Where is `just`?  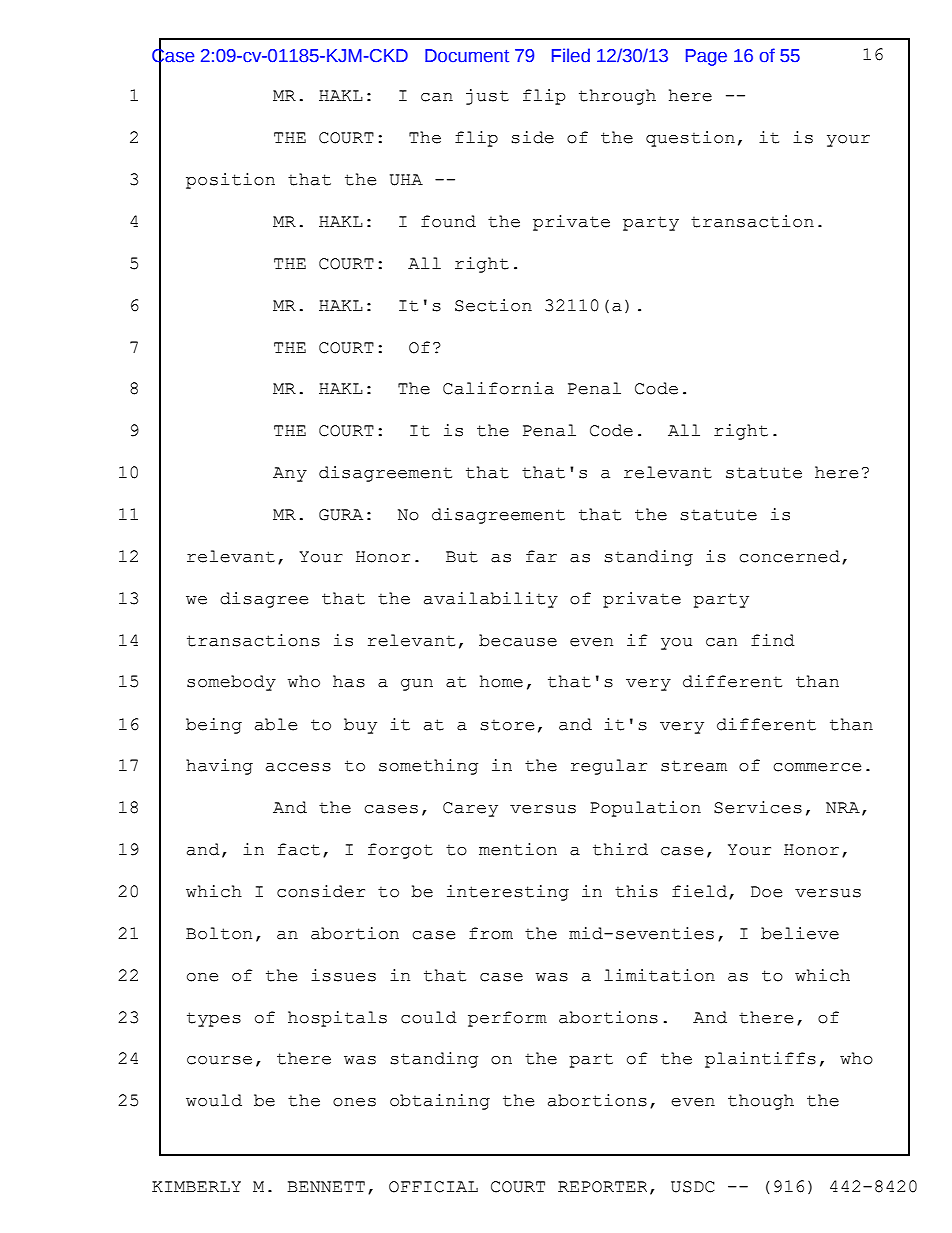 just is located at coordinates (487, 97).
